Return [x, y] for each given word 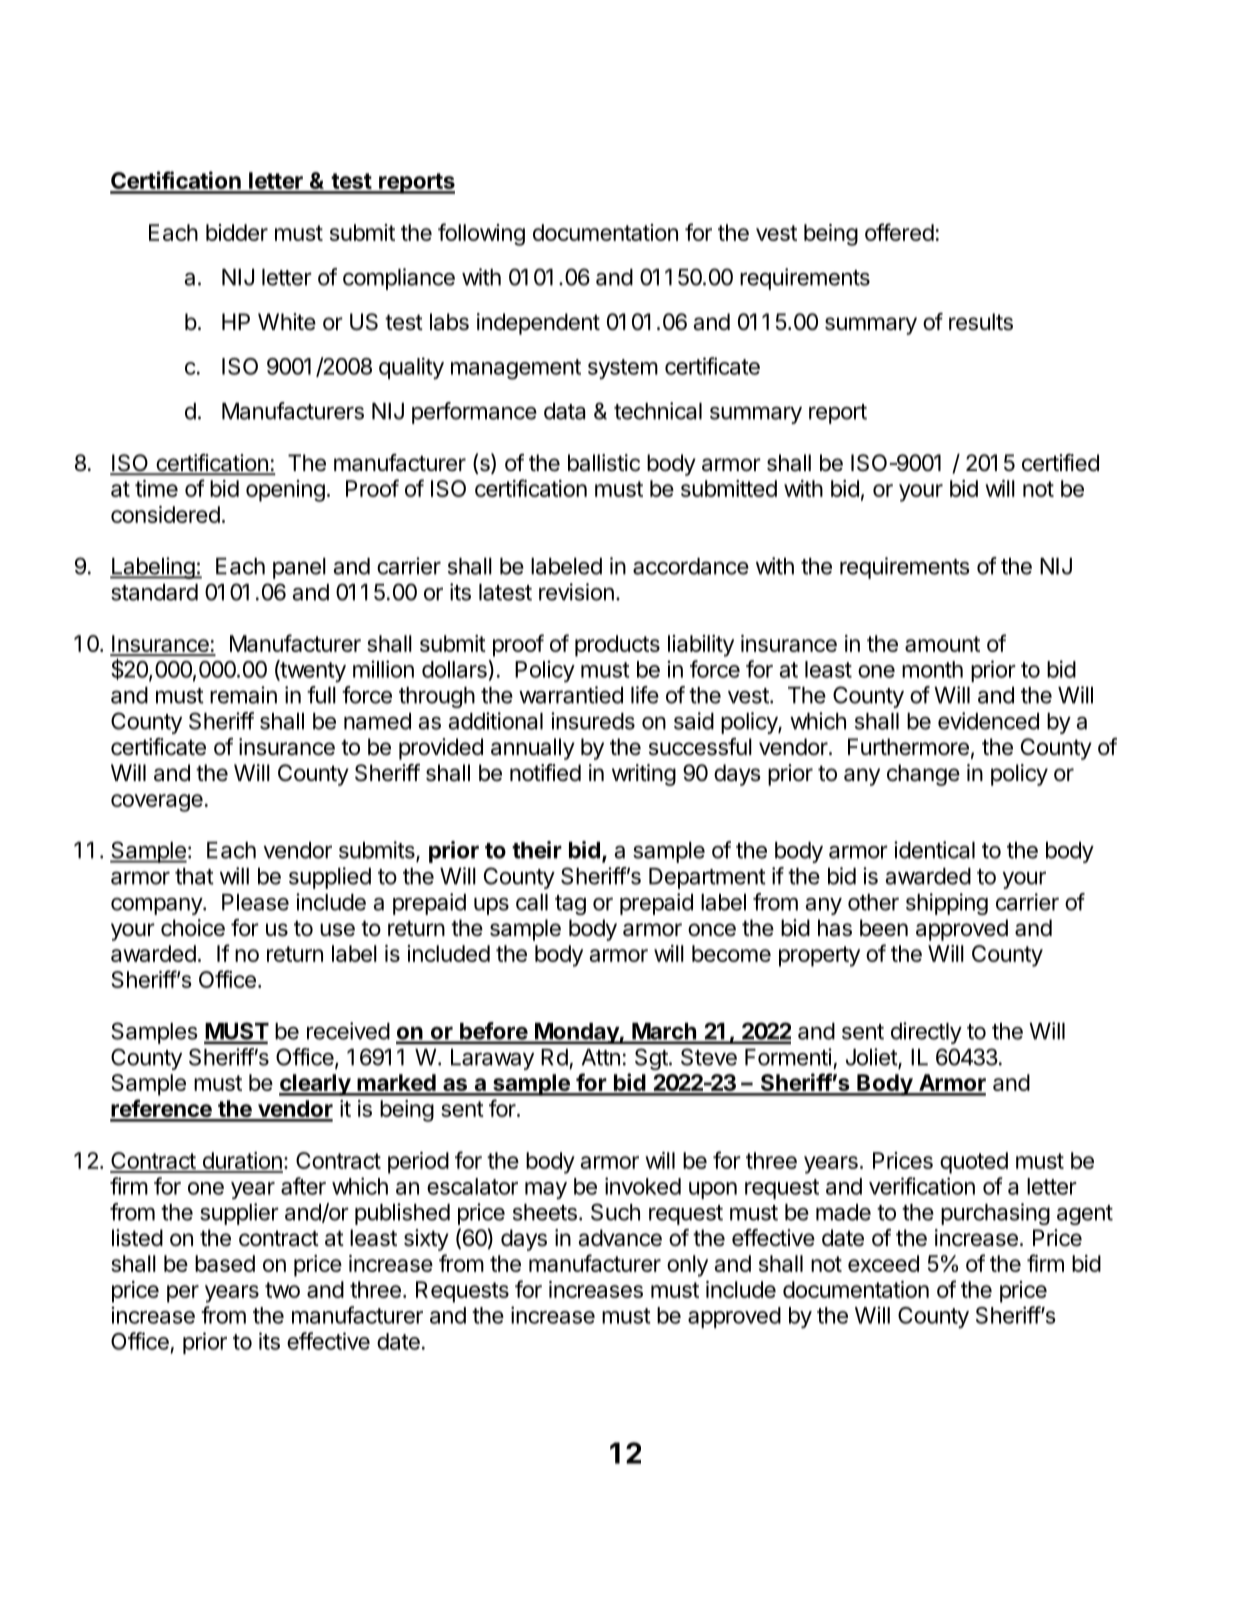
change [923, 775]
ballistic [604, 463]
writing [644, 775]
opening [285, 491]
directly [926, 1033]
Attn [601, 1057]
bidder [237, 232]
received [348, 1031]
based [225, 1263]
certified [1060, 463]
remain [243, 695]
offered [899, 232]
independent [538, 324]
